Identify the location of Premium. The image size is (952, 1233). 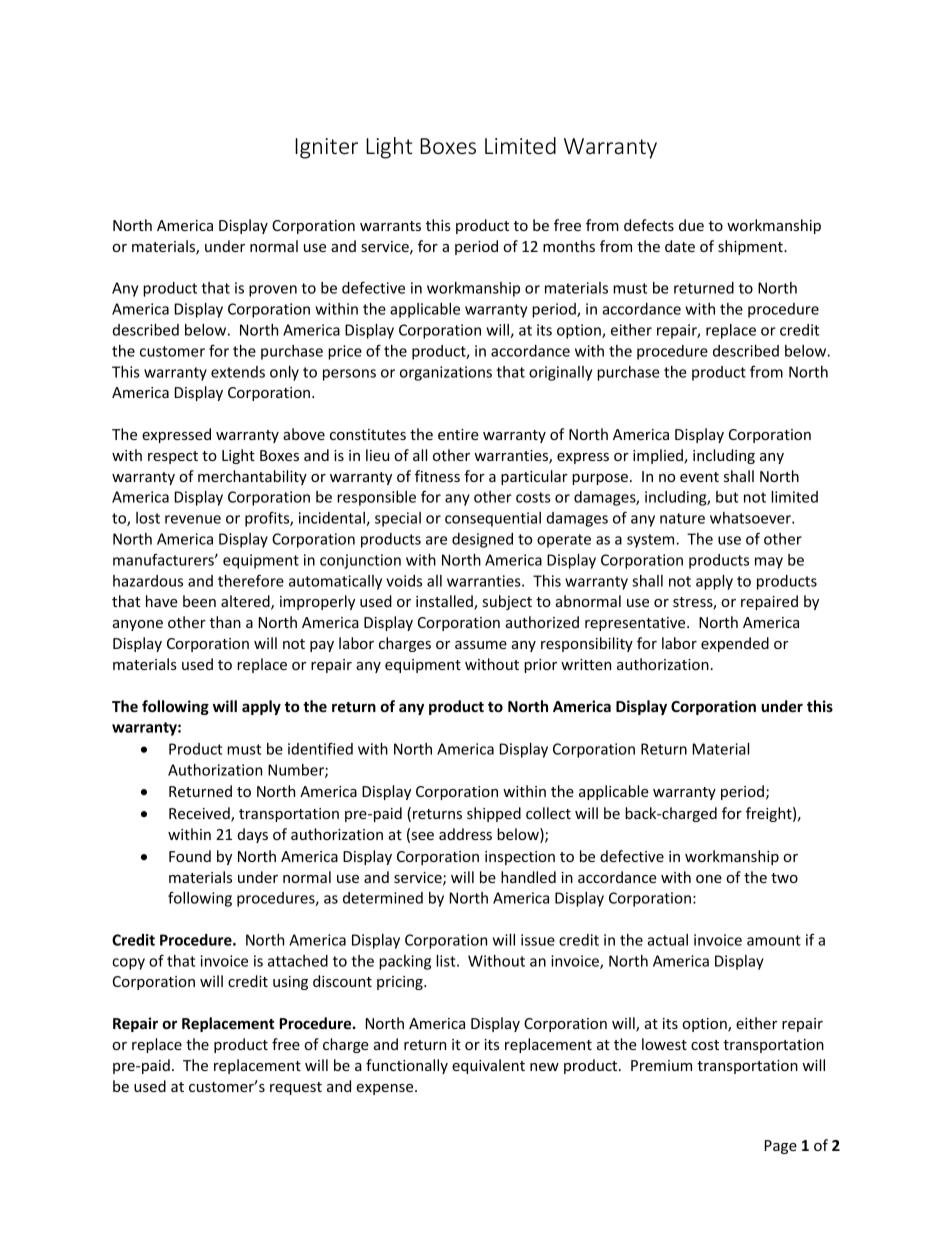
(661, 1065).
